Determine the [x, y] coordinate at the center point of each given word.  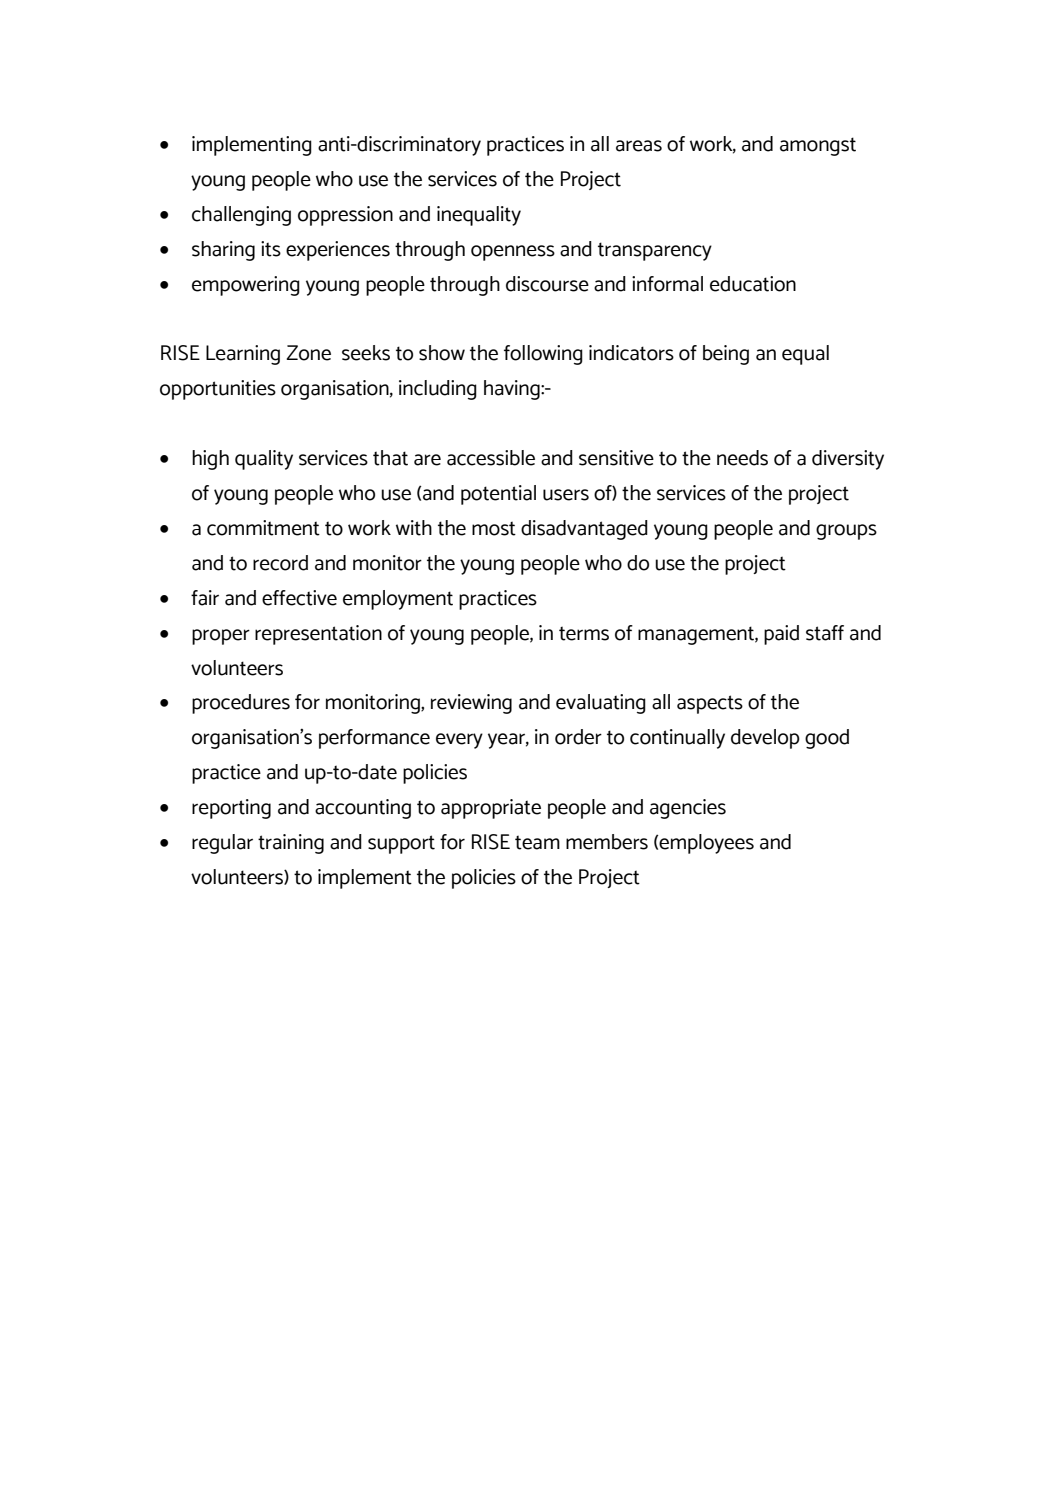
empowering [246, 286]
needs [742, 458]
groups [846, 532]
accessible [491, 458]
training [291, 844]
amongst [818, 146]
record [280, 563]
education [753, 284]
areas [639, 146]
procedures [241, 704]
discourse [547, 284]
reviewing [471, 704]
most [494, 528]
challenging [241, 216]
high [210, 460]
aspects [710, 704]
